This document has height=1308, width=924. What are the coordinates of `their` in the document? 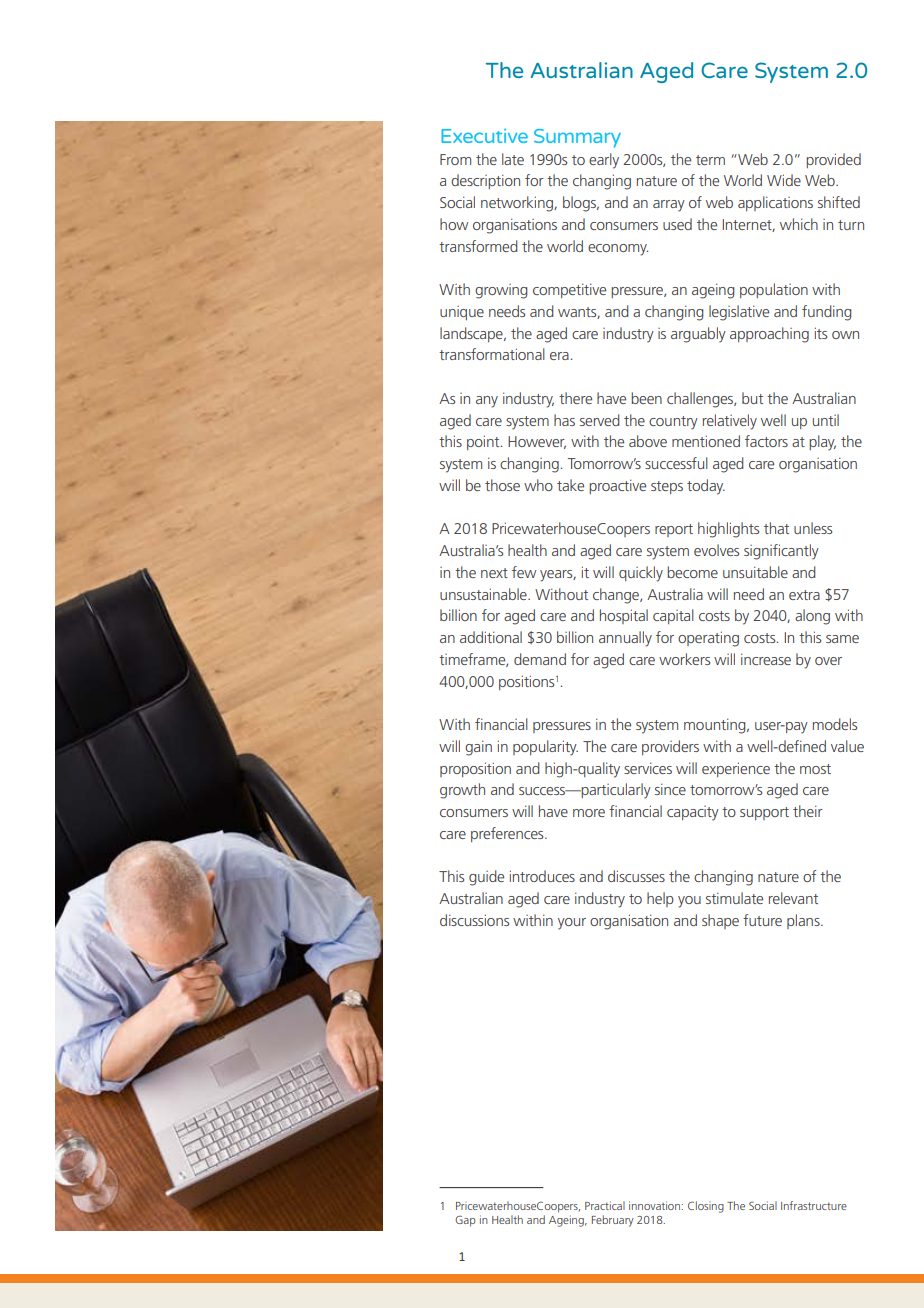 It's located at (808, 811).
